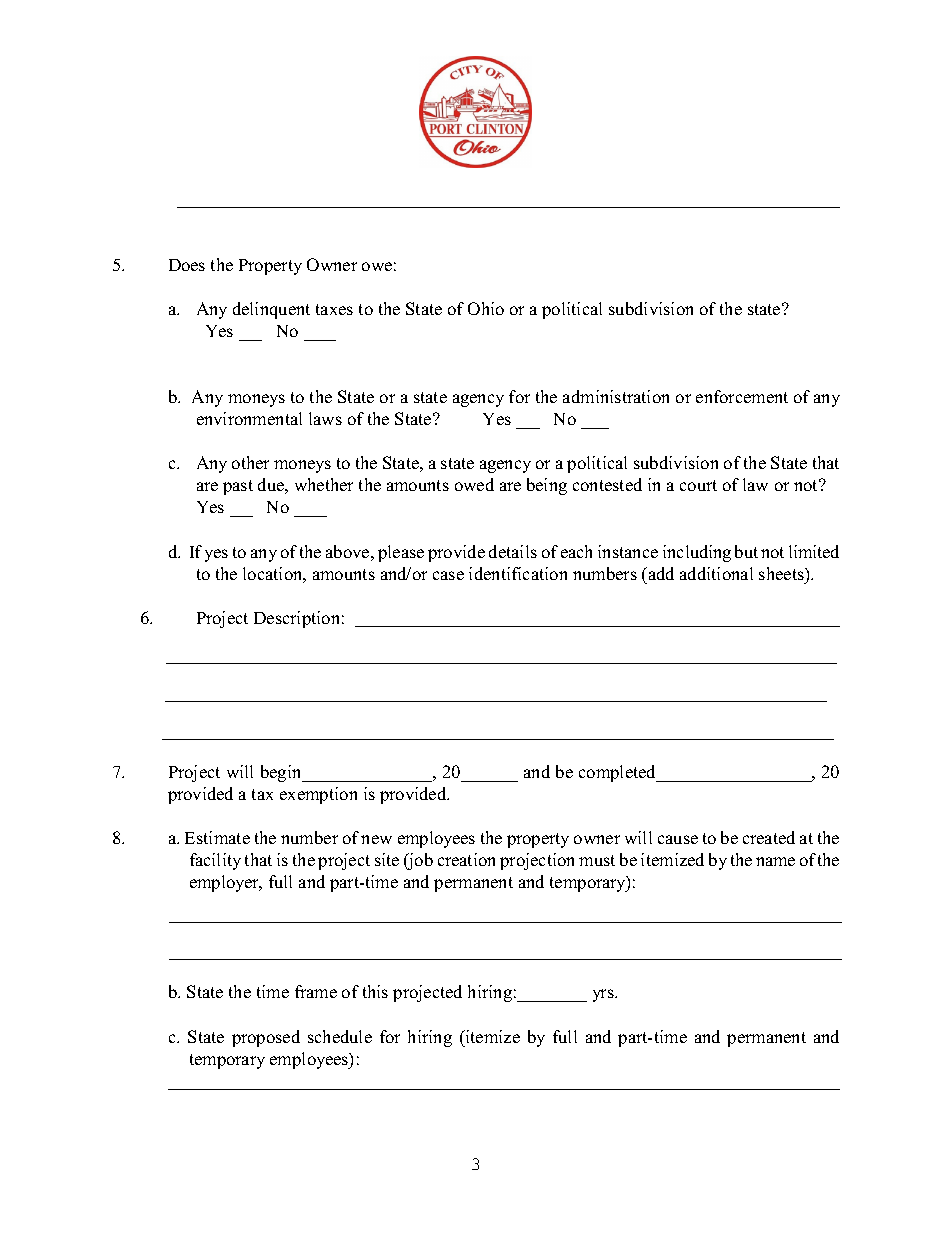  What do you see at coordinates (271, 310) in the screenshot?
I see `delinquent` at bounding box center [271, 310].
